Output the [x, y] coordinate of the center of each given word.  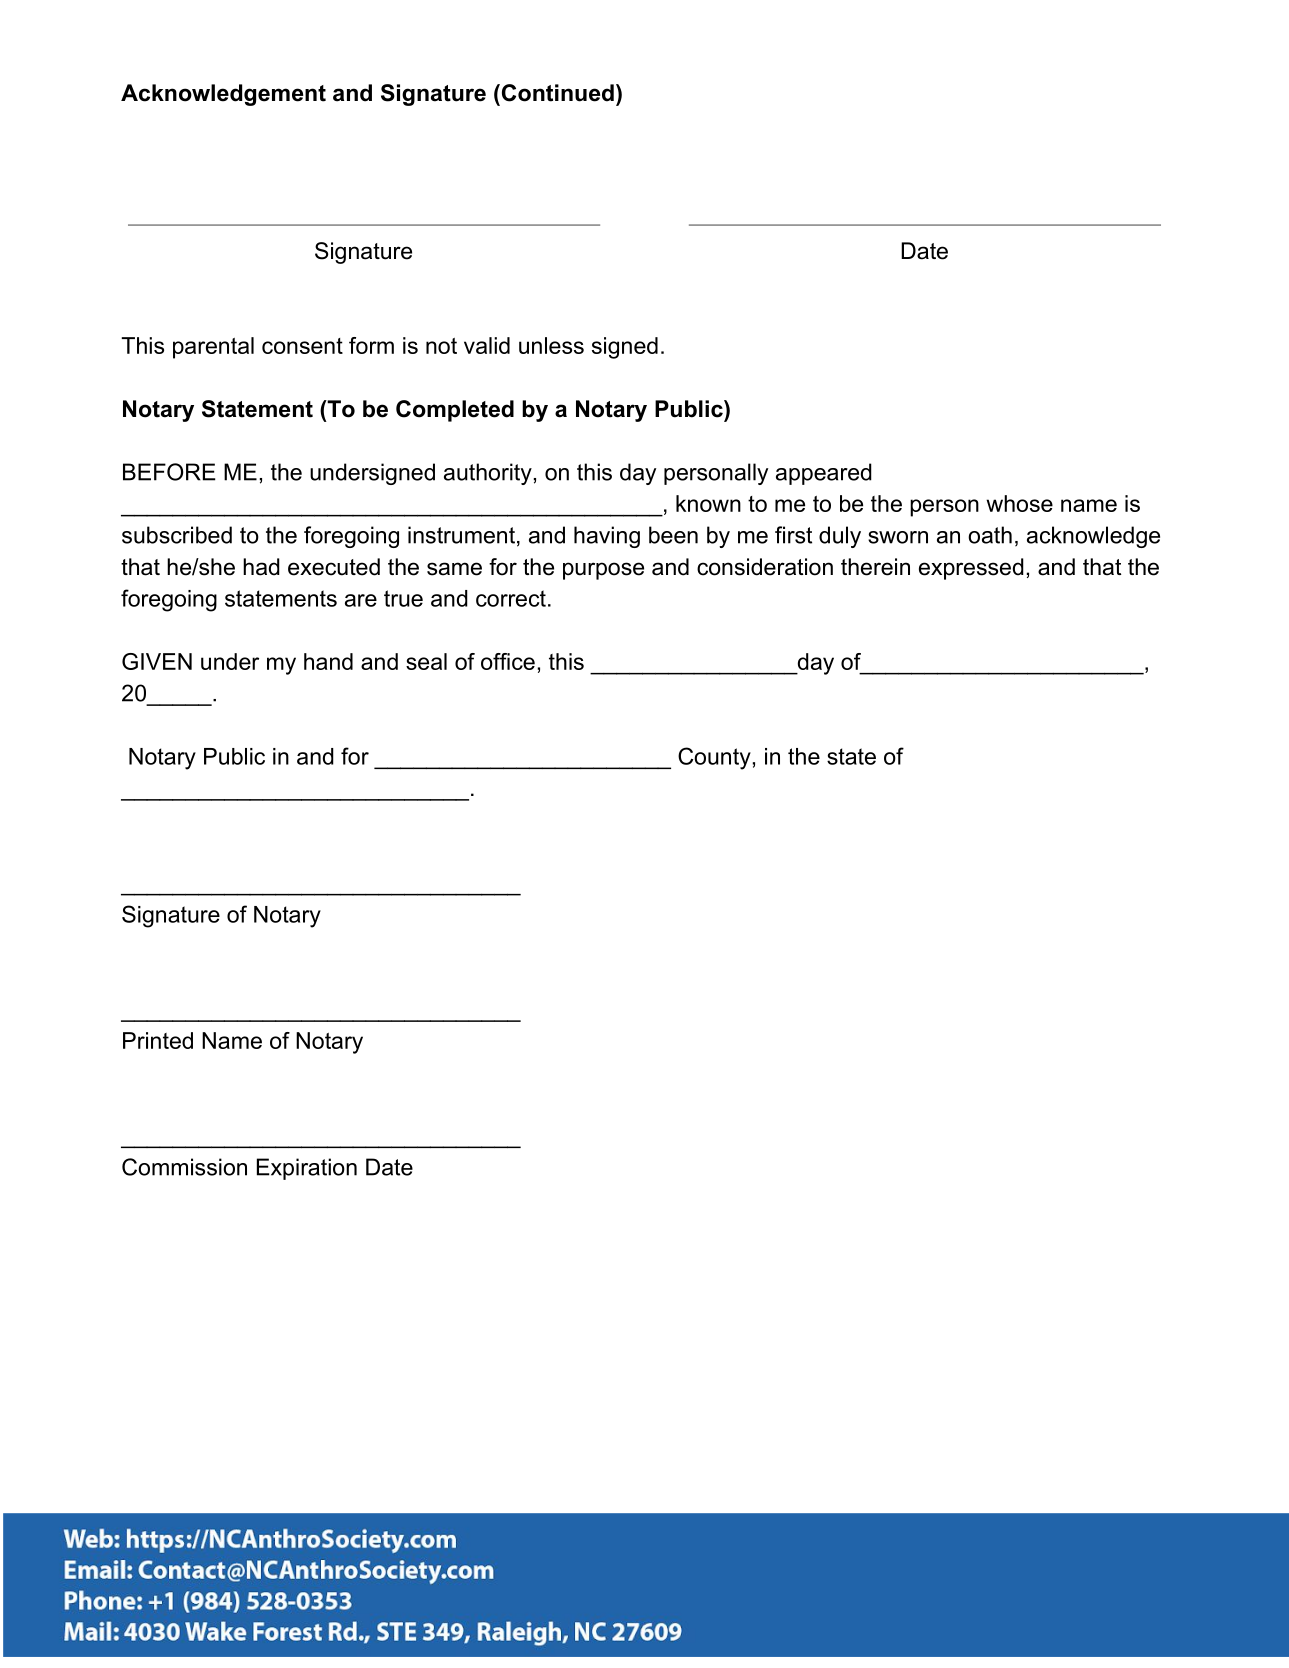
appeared [824, 474]
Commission [184, 1167]
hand [328, 661]
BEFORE [169, 472]
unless [551, 345]
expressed [971, 569]
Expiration [307, 1169]
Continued [556, 93]
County [714, 758]
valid [487, 345]
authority [488, 474]
